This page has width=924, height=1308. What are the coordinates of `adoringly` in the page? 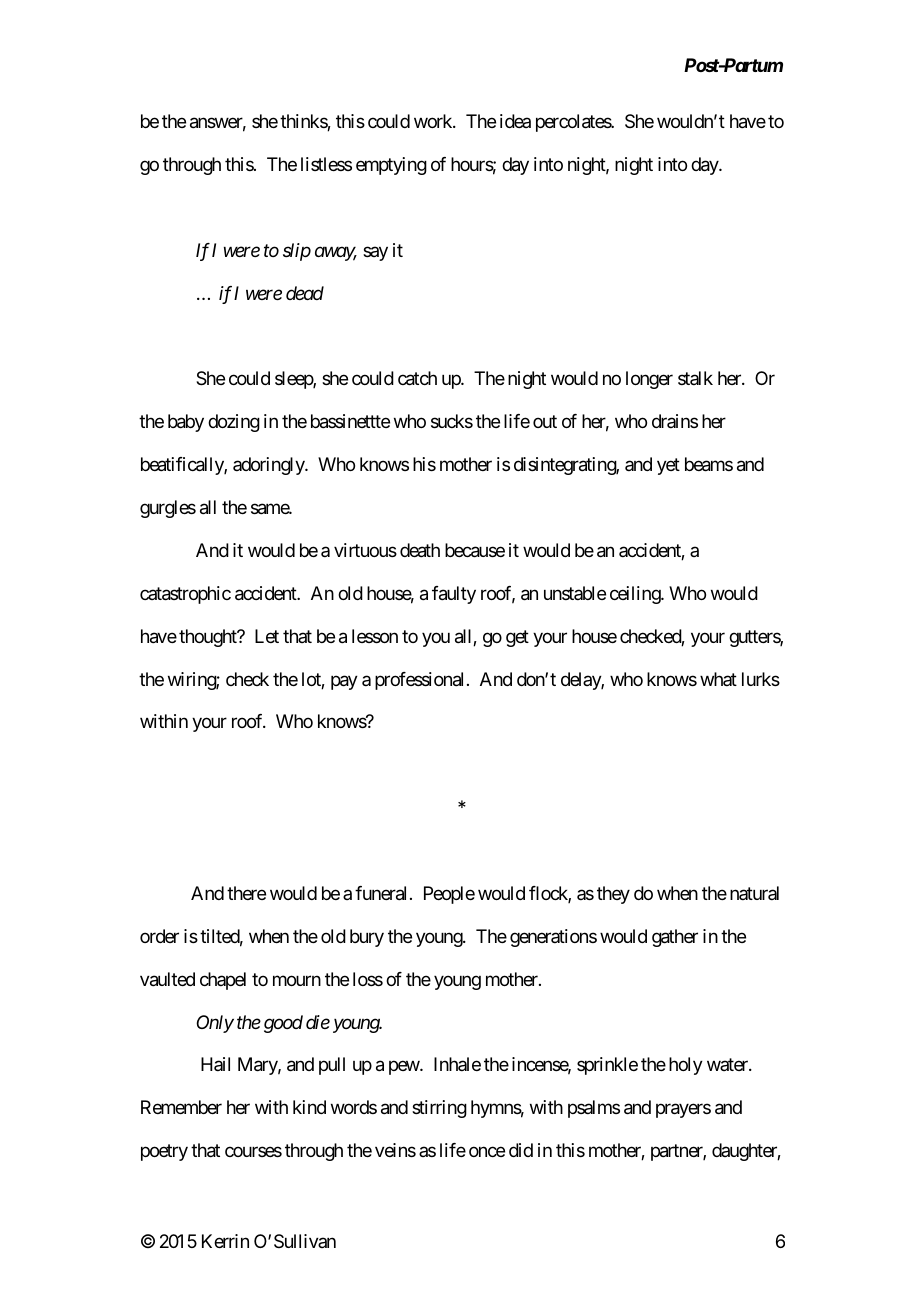 It's located at (269, 466).
